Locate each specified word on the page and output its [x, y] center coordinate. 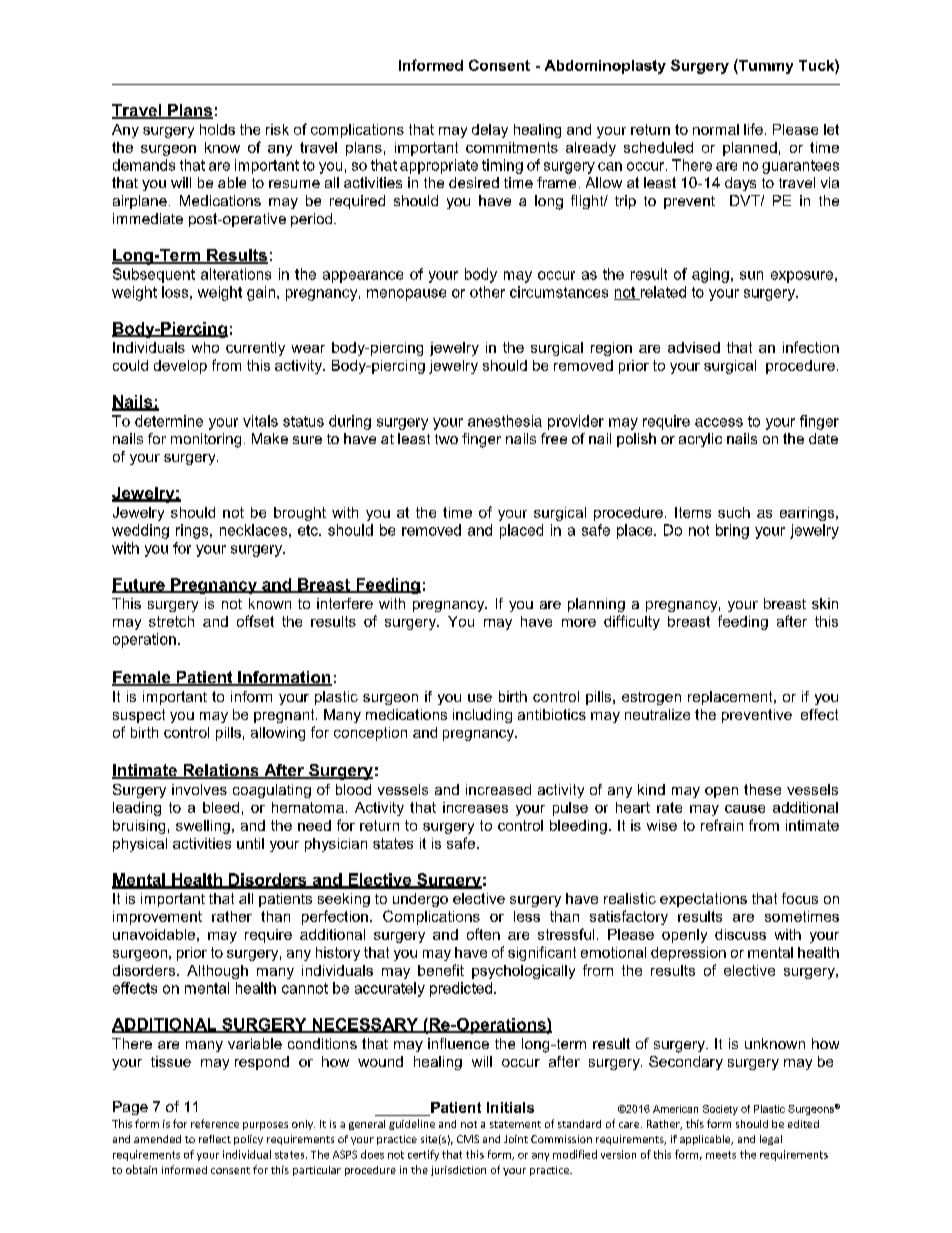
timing [502, 166]
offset [255, 621]
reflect [215, 1139]
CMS [468, 1139]
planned [750, 149]
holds [217, 129]
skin [825, 603]
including [482, 716]
